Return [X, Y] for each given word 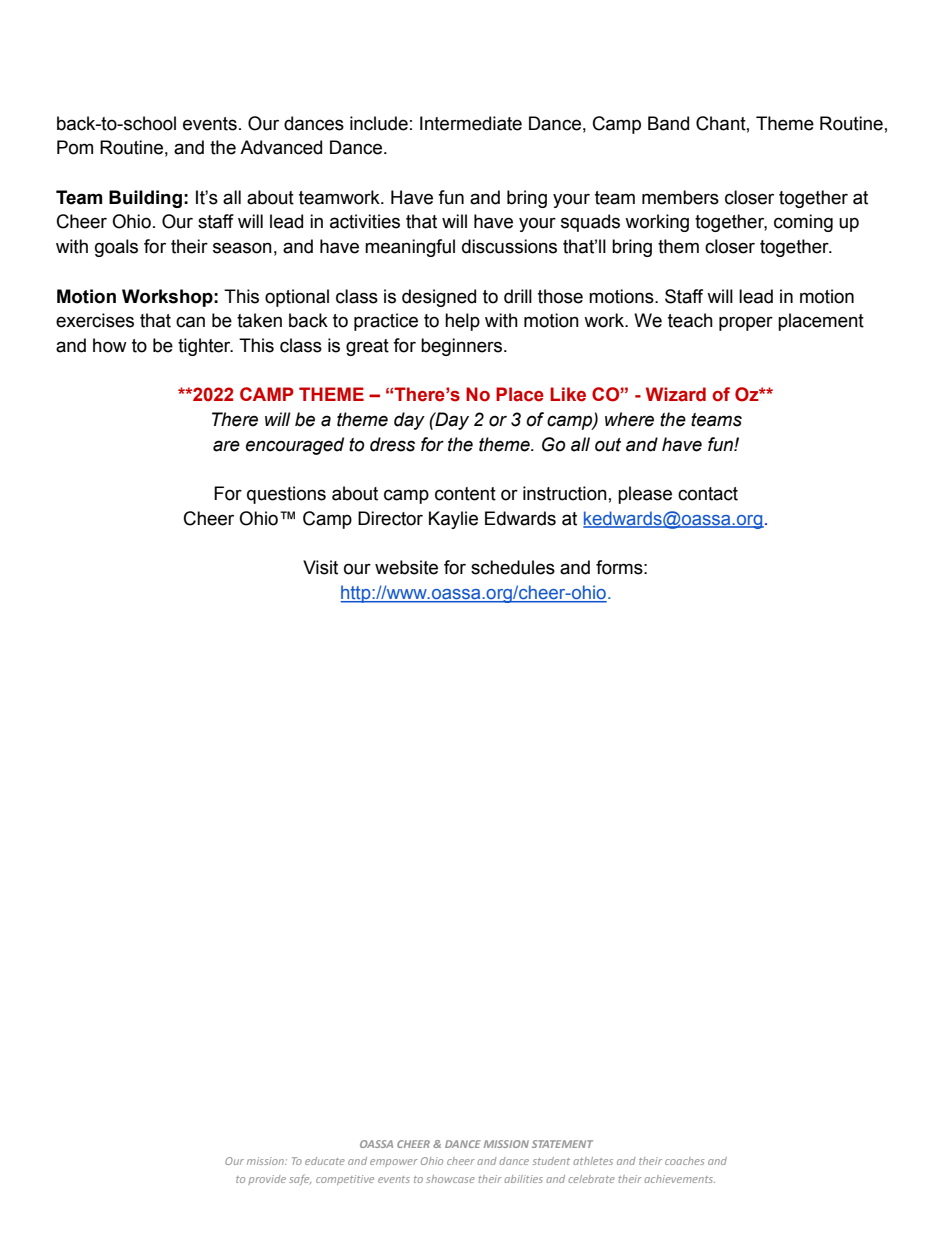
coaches [684, 1161]
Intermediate [471, 123]
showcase [450, 1179]
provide [267, 1180]
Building [145, 199]
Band [668, 123]
